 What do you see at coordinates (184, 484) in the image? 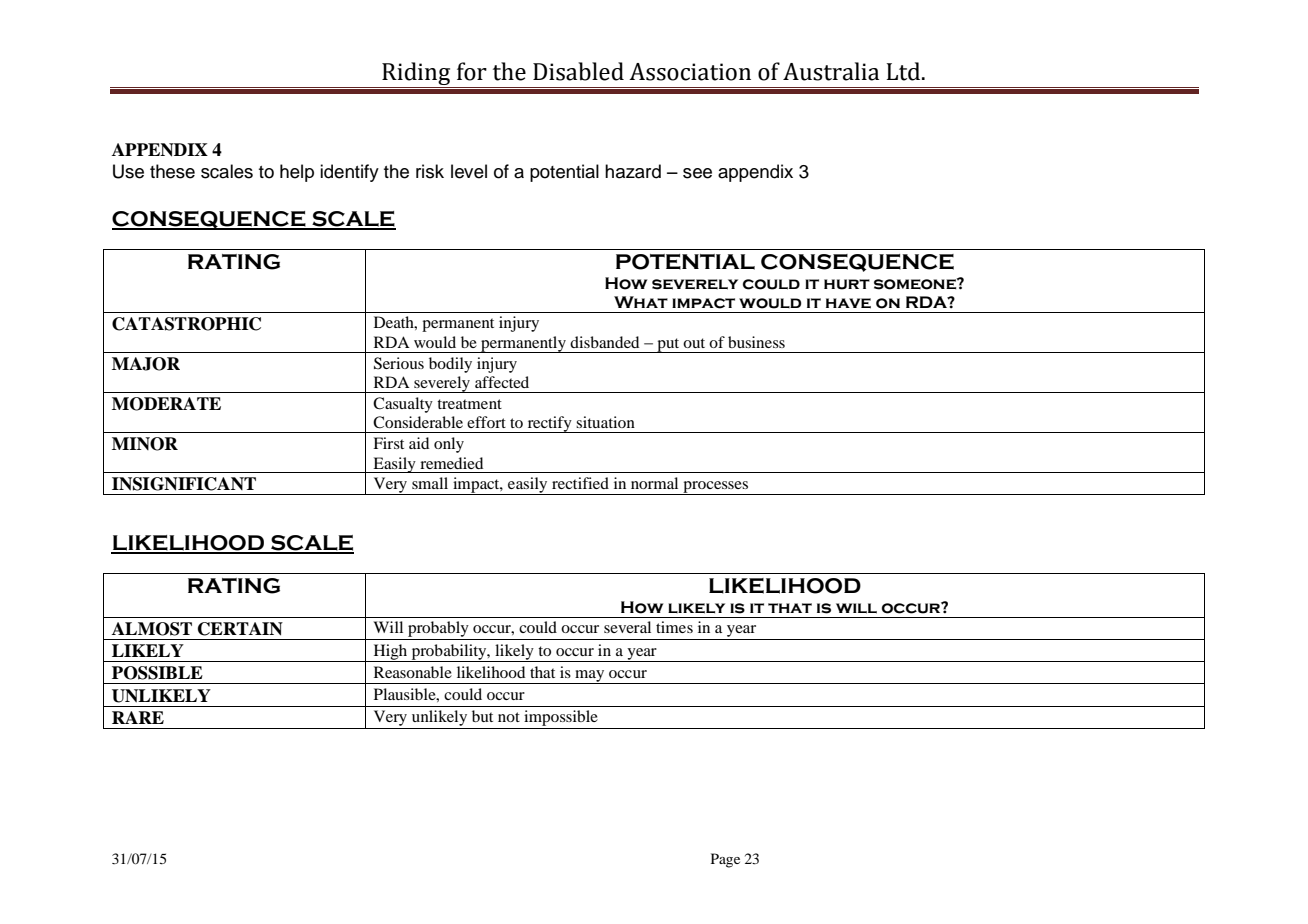
I see `INSIGNIFICANT` at bounding box center [184, 484].
